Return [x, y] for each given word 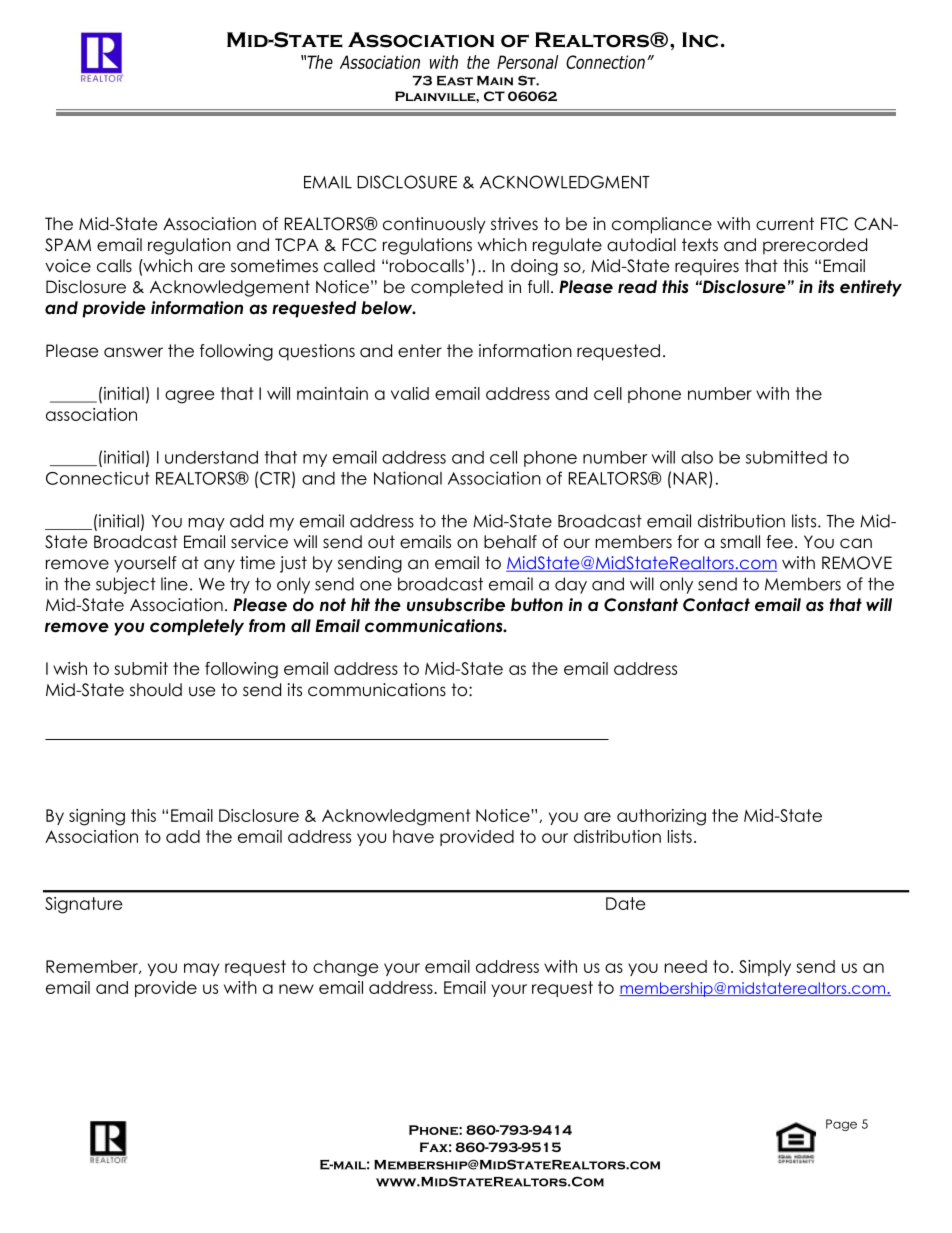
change [345, 968]
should [156, 690]
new [296, 989]
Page [841, 1125]
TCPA [297, 245]
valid [410, 393]
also [697, 457]
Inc [700, 40]
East [455, 80]
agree [189, 397]
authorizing [661, 817]
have [413, 836]
